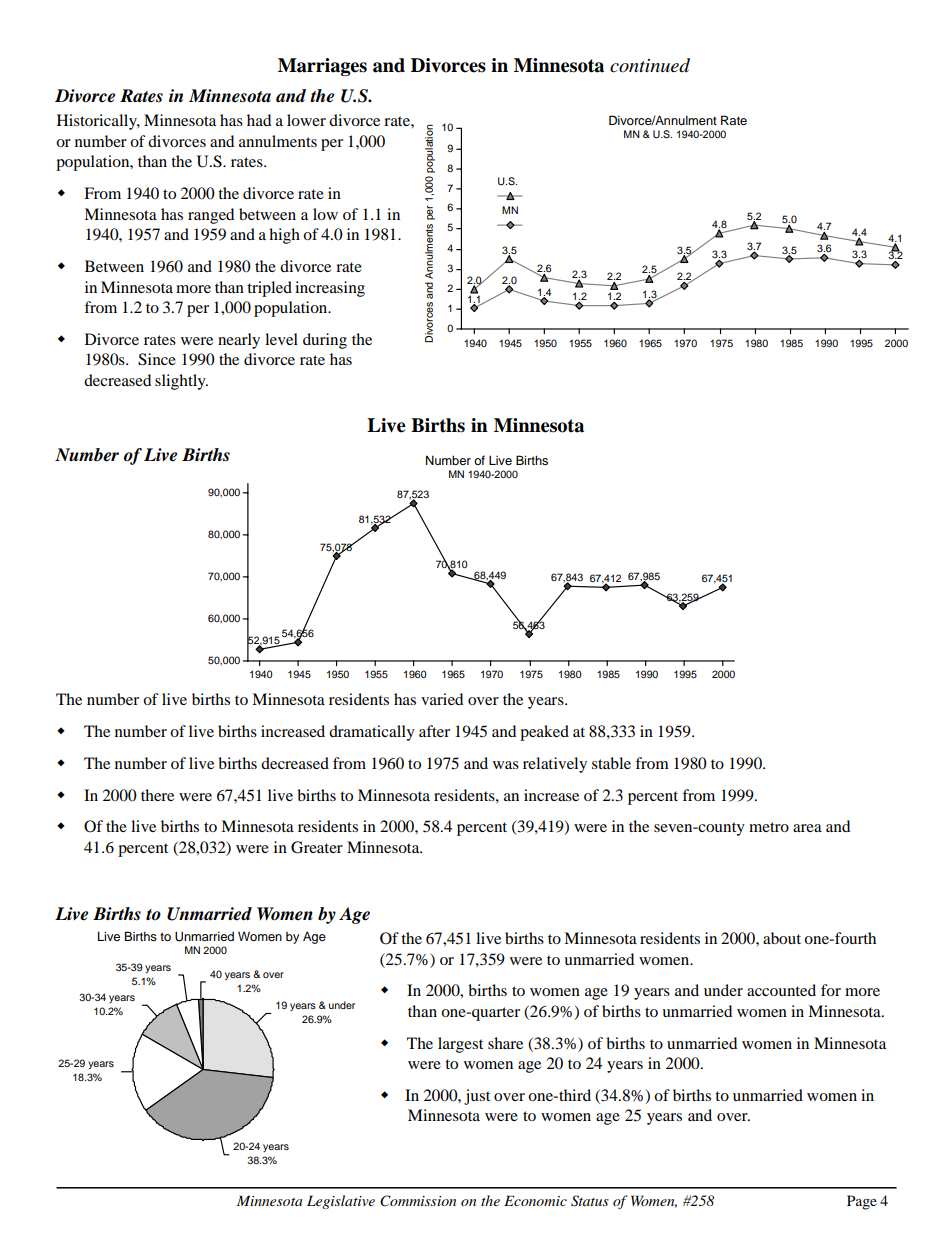 The image size is (952, 1233). What do you see at coordinates (862, 1202) in the screenshot?
I see `Page` at bounding box center [862, 1202].
